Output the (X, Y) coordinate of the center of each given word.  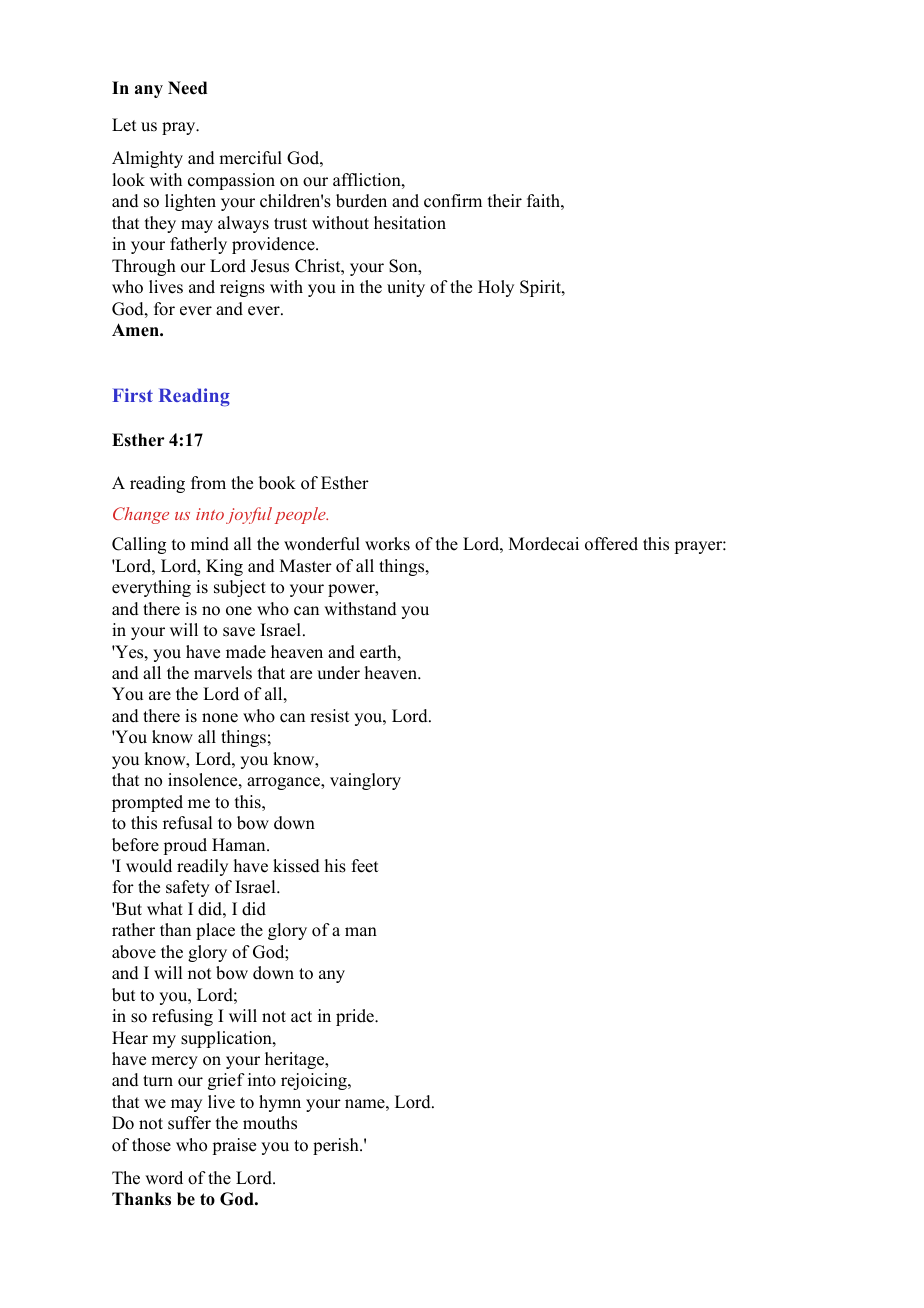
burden (361, 201)
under (338, 673)
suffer (189, 1123)
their (505, 201)
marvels (223, 673)
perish (337, 1146)
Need (187, 88)
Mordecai (544, 544)
